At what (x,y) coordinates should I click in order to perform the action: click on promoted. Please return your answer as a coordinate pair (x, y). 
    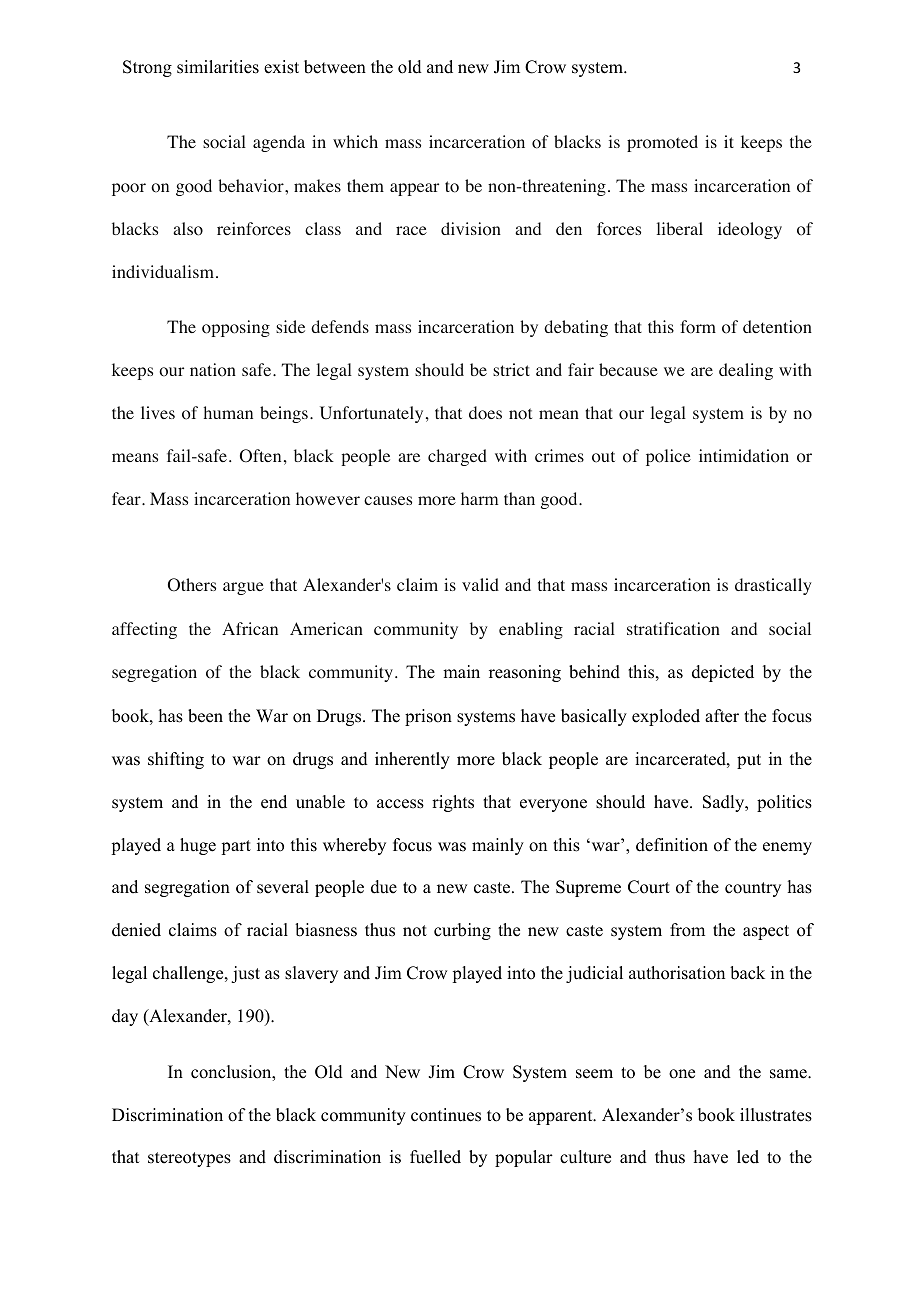
    Looking at the image, I should click on (662, 143).
